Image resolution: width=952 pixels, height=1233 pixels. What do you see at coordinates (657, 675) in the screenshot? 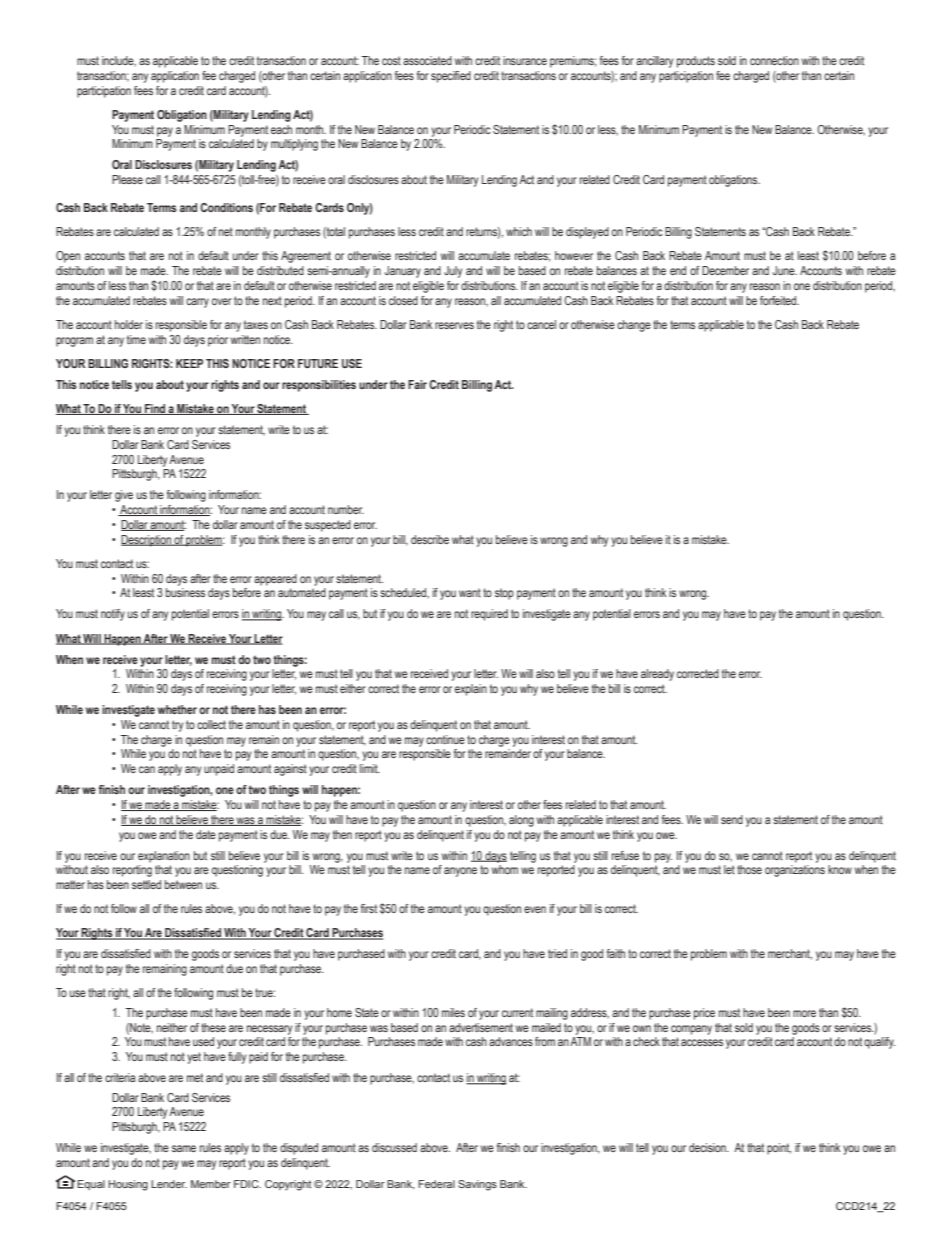
I see `already` at bounding box center [657, 675].
